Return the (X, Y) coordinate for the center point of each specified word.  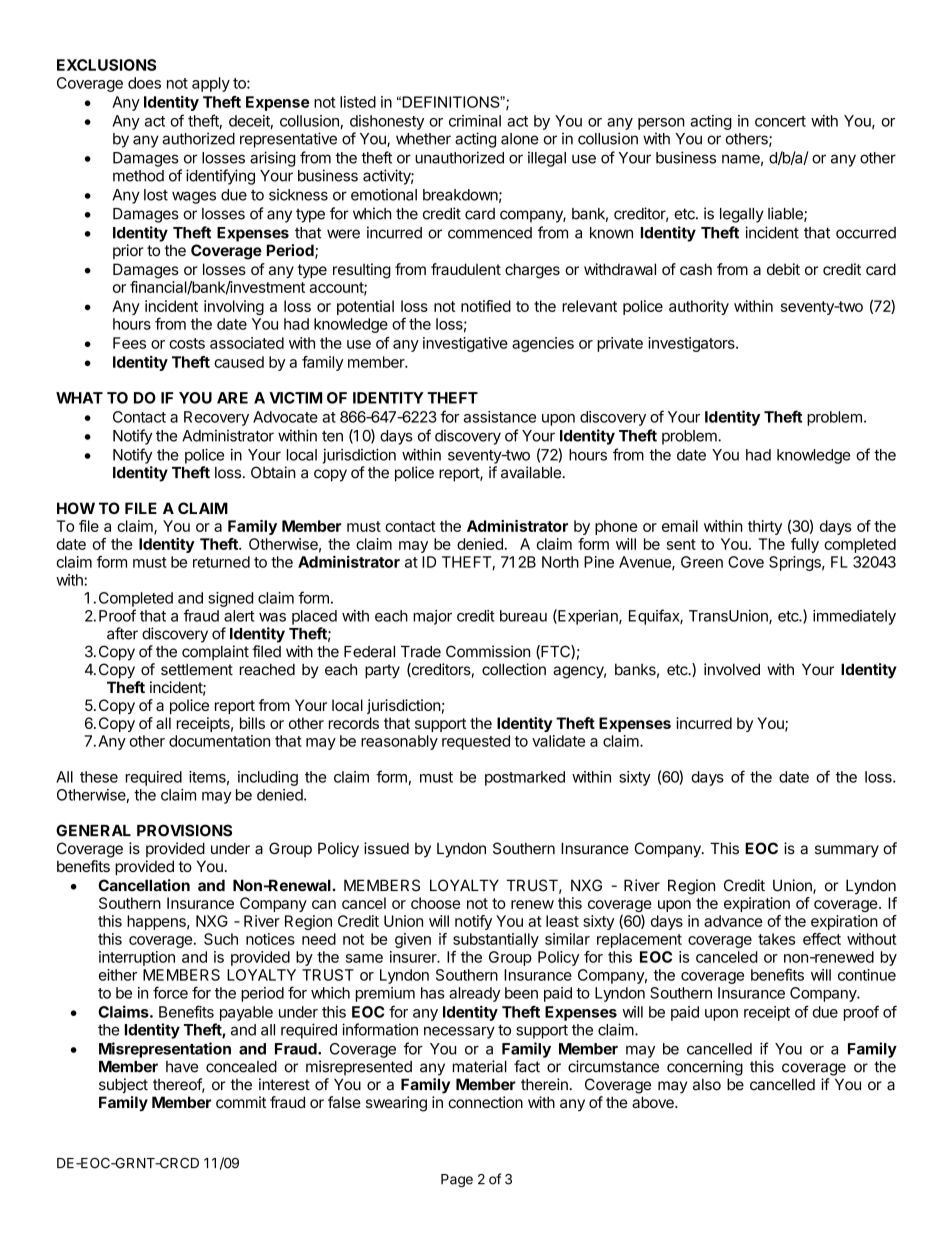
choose (435, 903)
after (122, 633)
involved (732, 669)
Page (457, 1181)
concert (780, 121)
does (144, 83)
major (432, 617)
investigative (465, 344)
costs (187, 343)
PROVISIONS (184, 830)
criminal (475, 121)
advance (733, 921)
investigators (692, 344)
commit (241, 1102)
